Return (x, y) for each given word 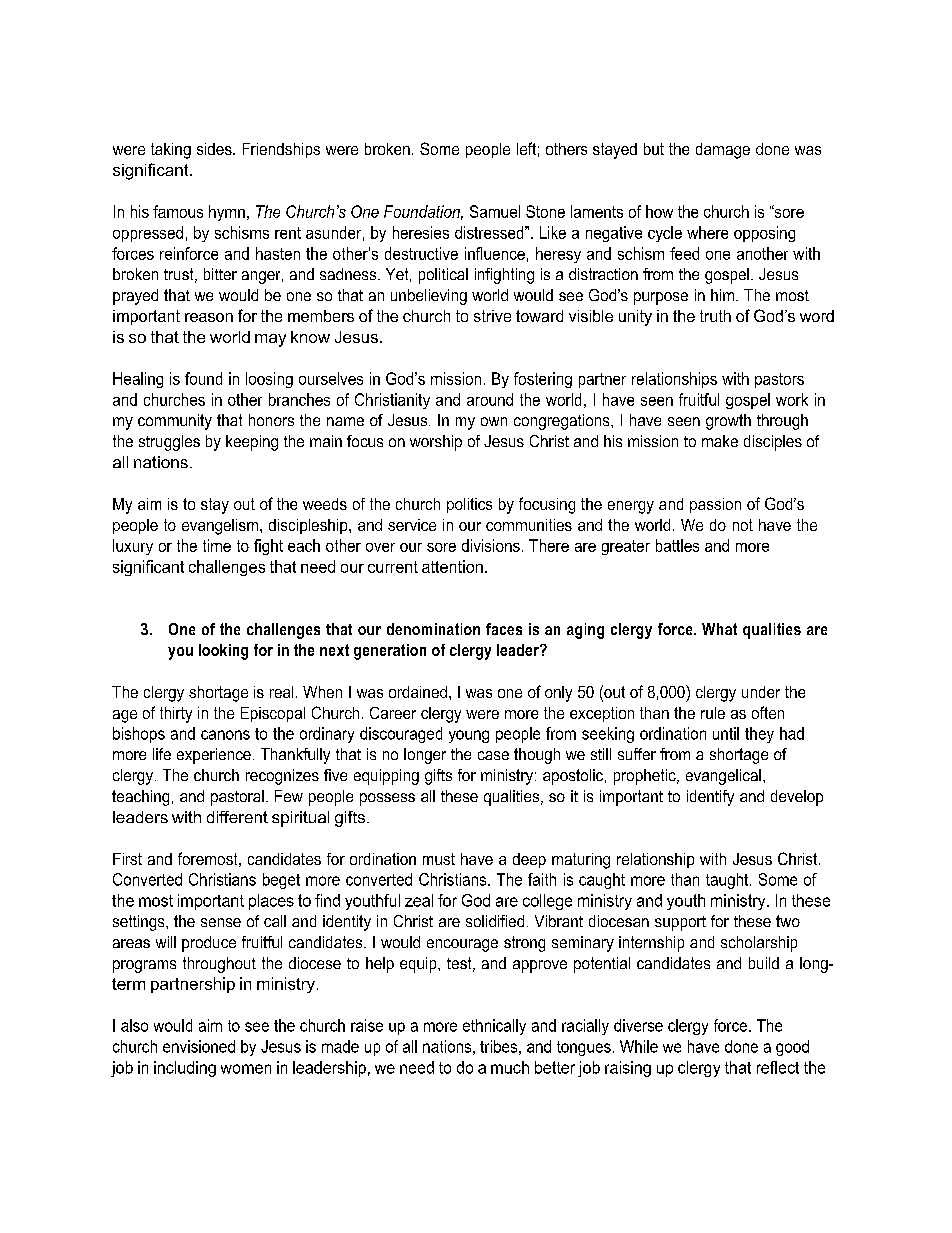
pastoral (237, 798)
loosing (269, 380)
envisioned (199, 1046)
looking (223, 652)
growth (728, 422)
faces (504, 629)
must (439, 859)
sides (215, 149)
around (490, 399)
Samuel (495, 211)
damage (723, 151)
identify (710, 798)
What (719, 629)
